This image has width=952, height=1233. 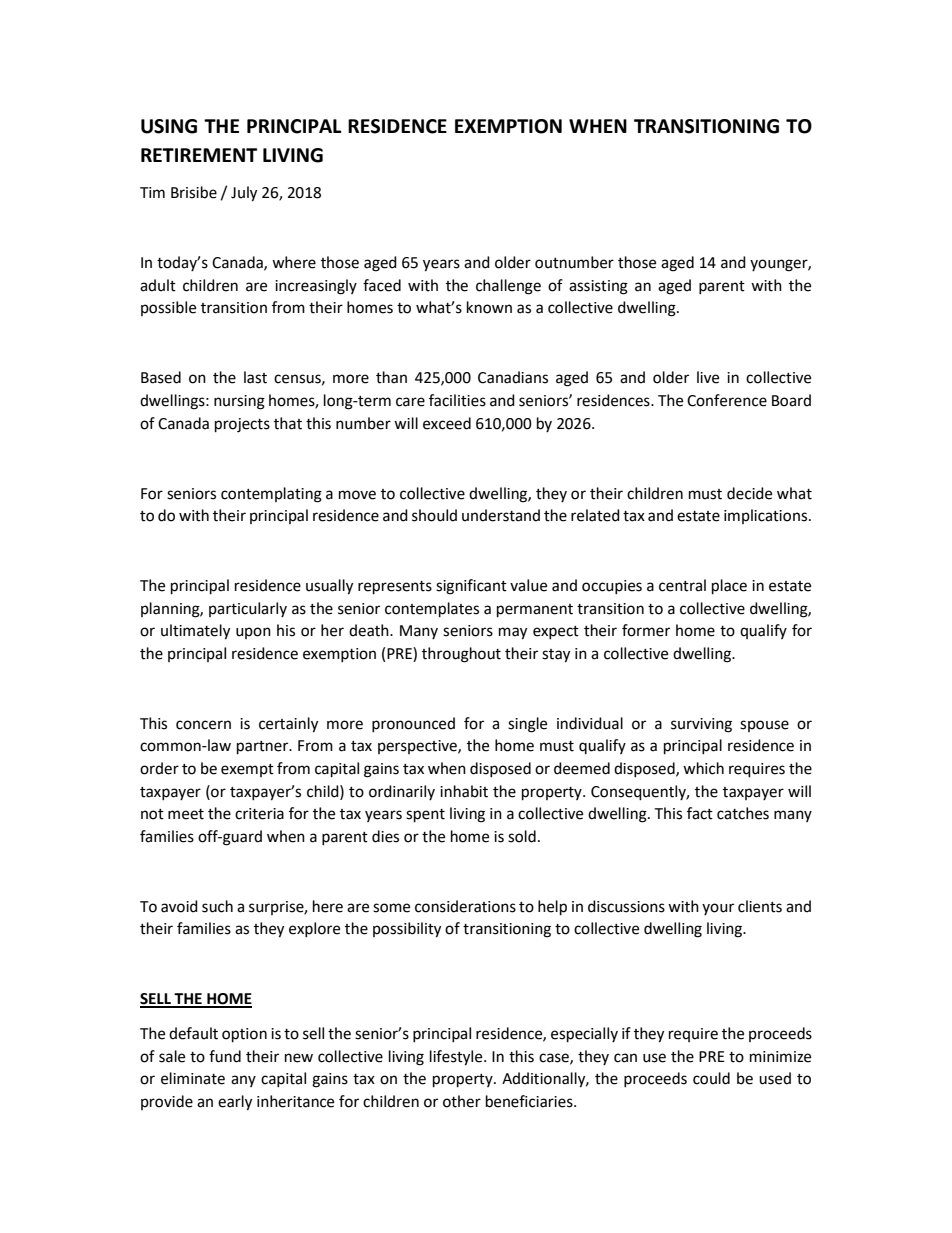 What do you see at coordinates (729, 587) in the image?
I see `place` at bounding box center [729, 587].
